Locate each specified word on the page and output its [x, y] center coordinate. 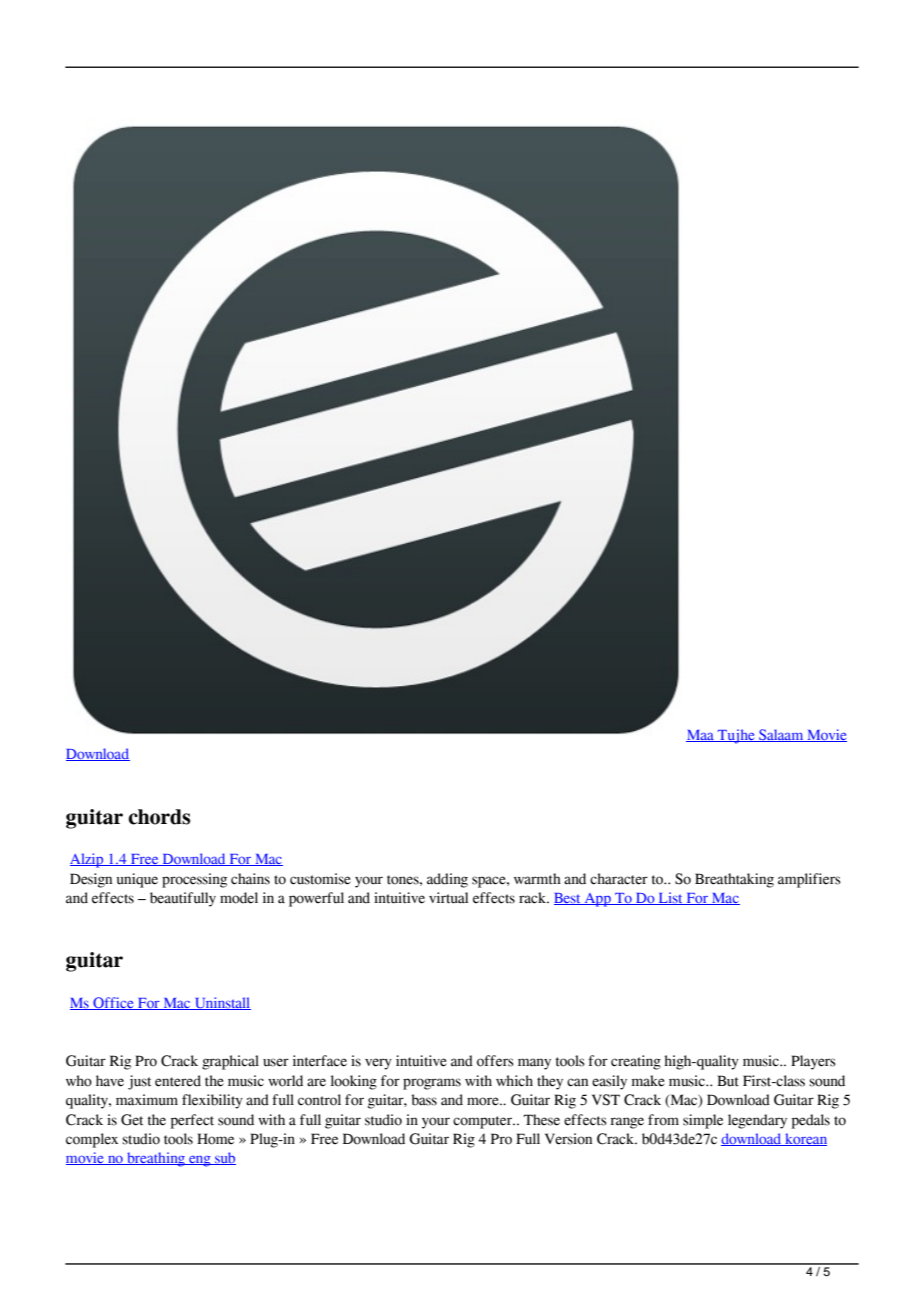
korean [805, 1139]
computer [484, 1122]
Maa [701, 736]
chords [159, 817]
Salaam [781, 735]
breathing [156, 1159]
